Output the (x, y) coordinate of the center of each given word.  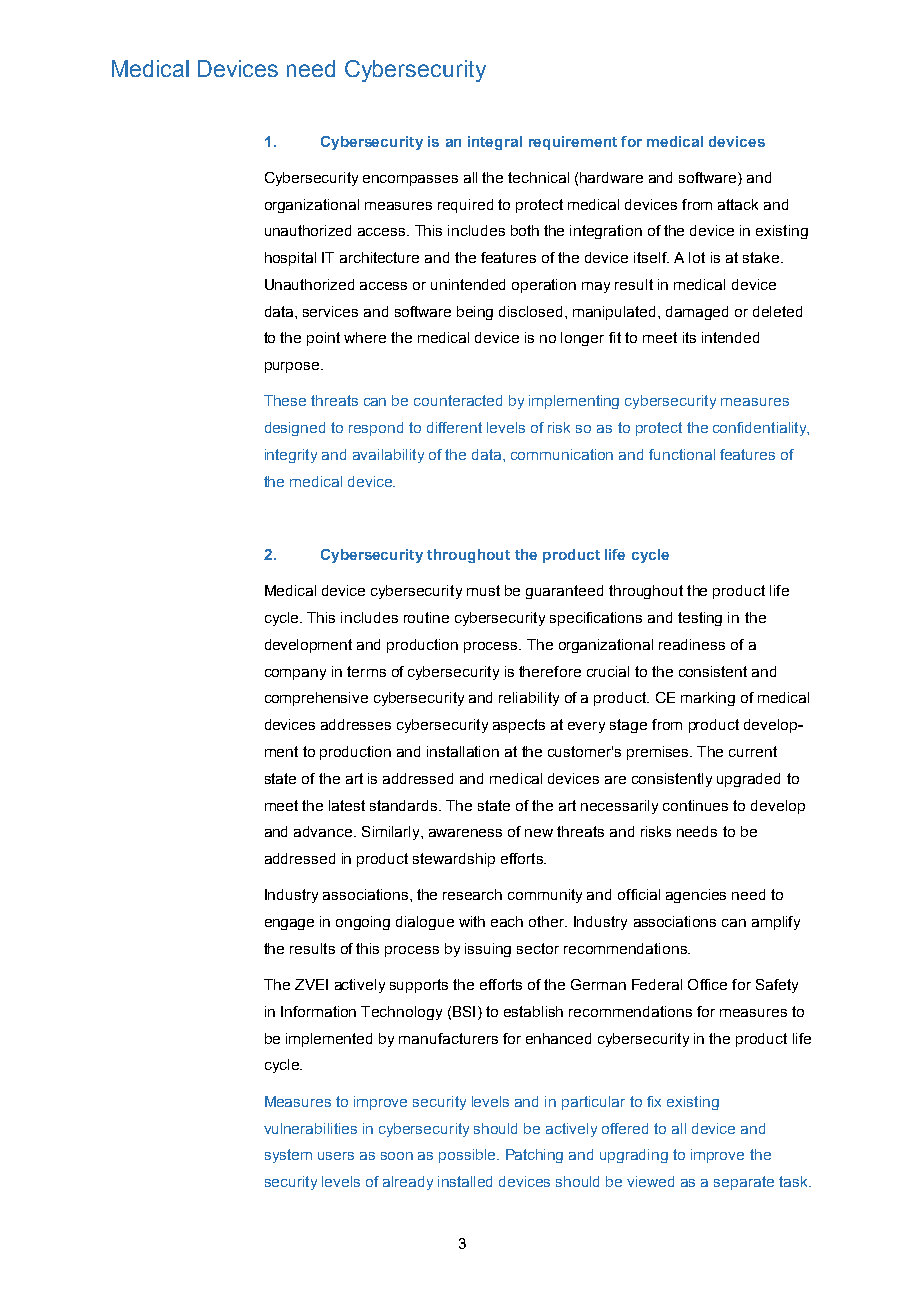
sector (538, 948)
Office (707, 984)
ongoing (363, 923)
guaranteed (564, 592)
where (365, 337)
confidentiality (761, 429)
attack (738, 204)
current (753, 751)
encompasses (410, 180)
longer (582, 339)
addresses (356, 724)
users (336, 1156)
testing (700, 619)
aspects (519, 726)
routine (426, 617)
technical (538, 177)
